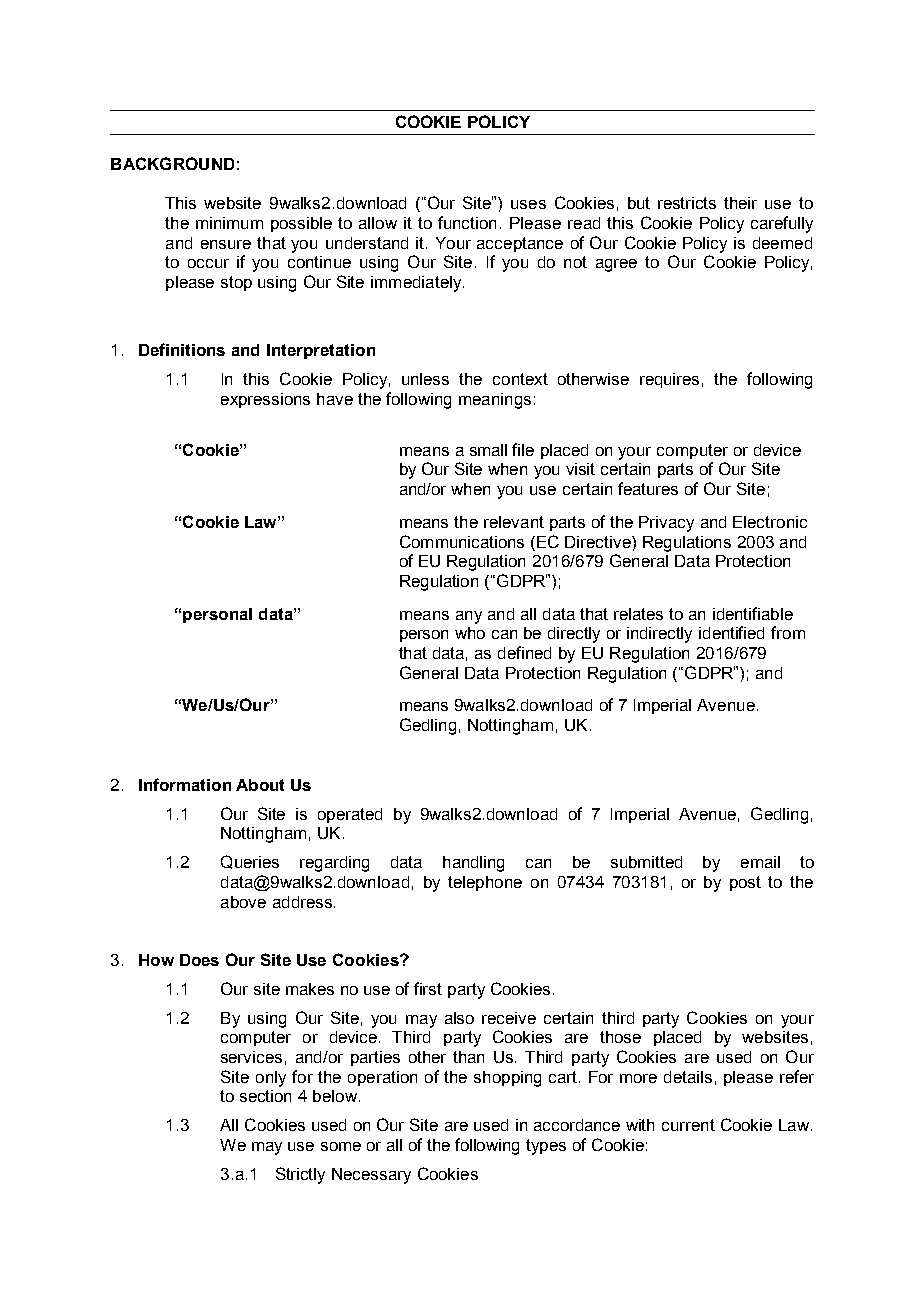 Image resolution: width=924 pixels, height=1308 pixels. What do you see at coordinates (229, 223) in the page?
I see `minimum` at bounding box center [229, 223].
